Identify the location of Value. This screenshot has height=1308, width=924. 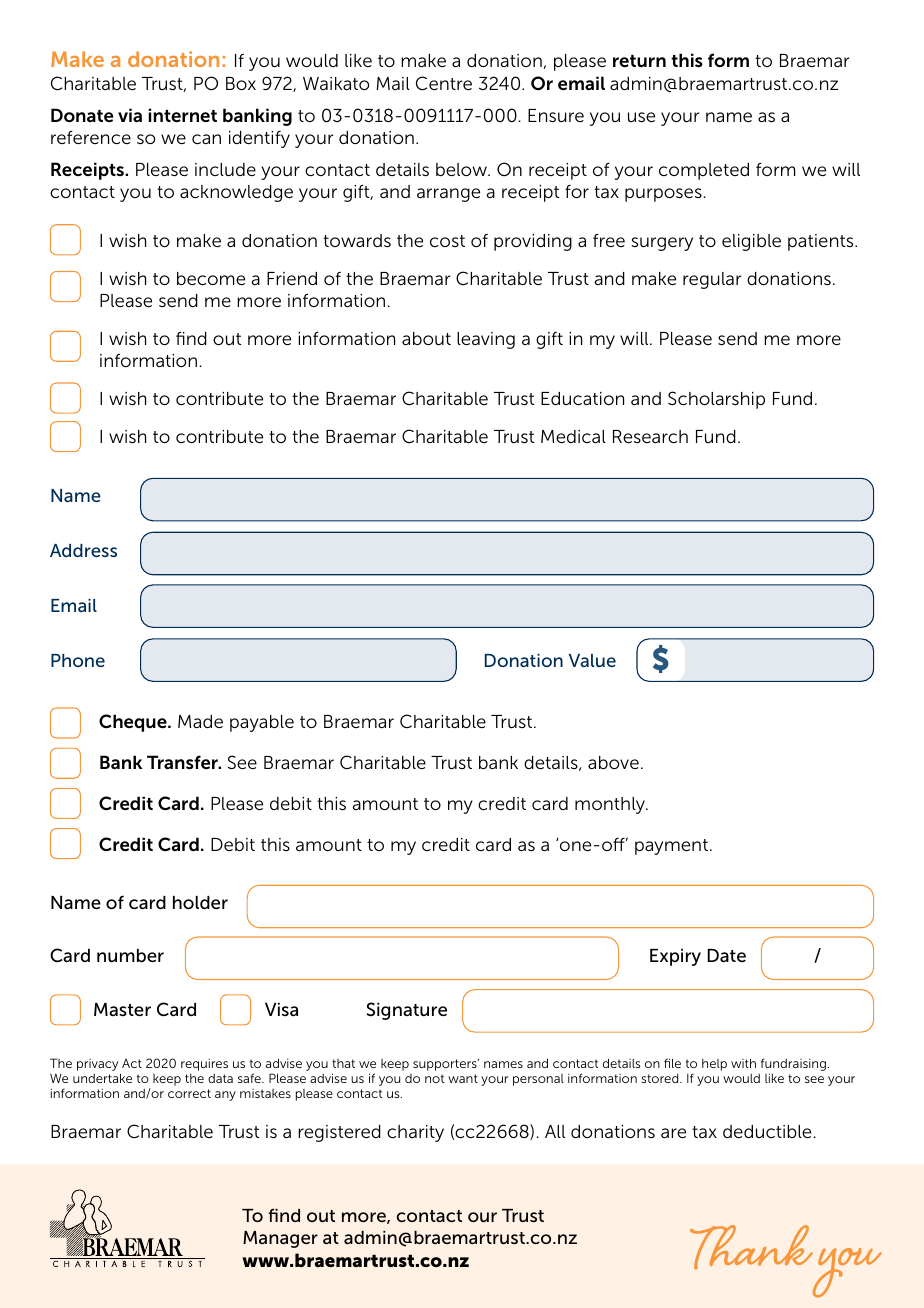
(592, 660).
